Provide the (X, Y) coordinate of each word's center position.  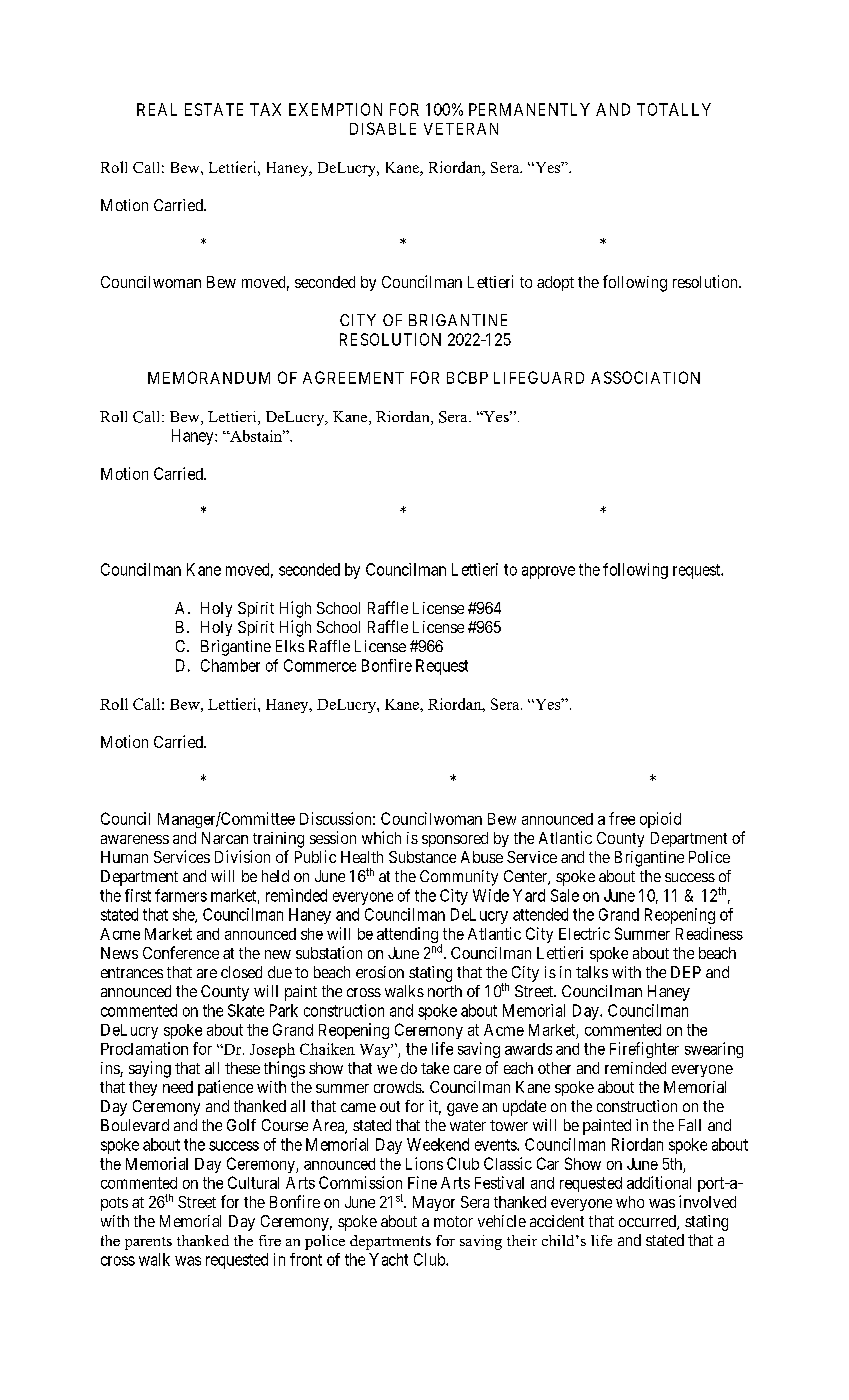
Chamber (230, 665)
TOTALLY (674, 109)
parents (148, 1243)
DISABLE (383, 128)
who (630, 1202)
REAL (157, 109)
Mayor (434, 1203)
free (622, 818)
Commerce (320, 665)
